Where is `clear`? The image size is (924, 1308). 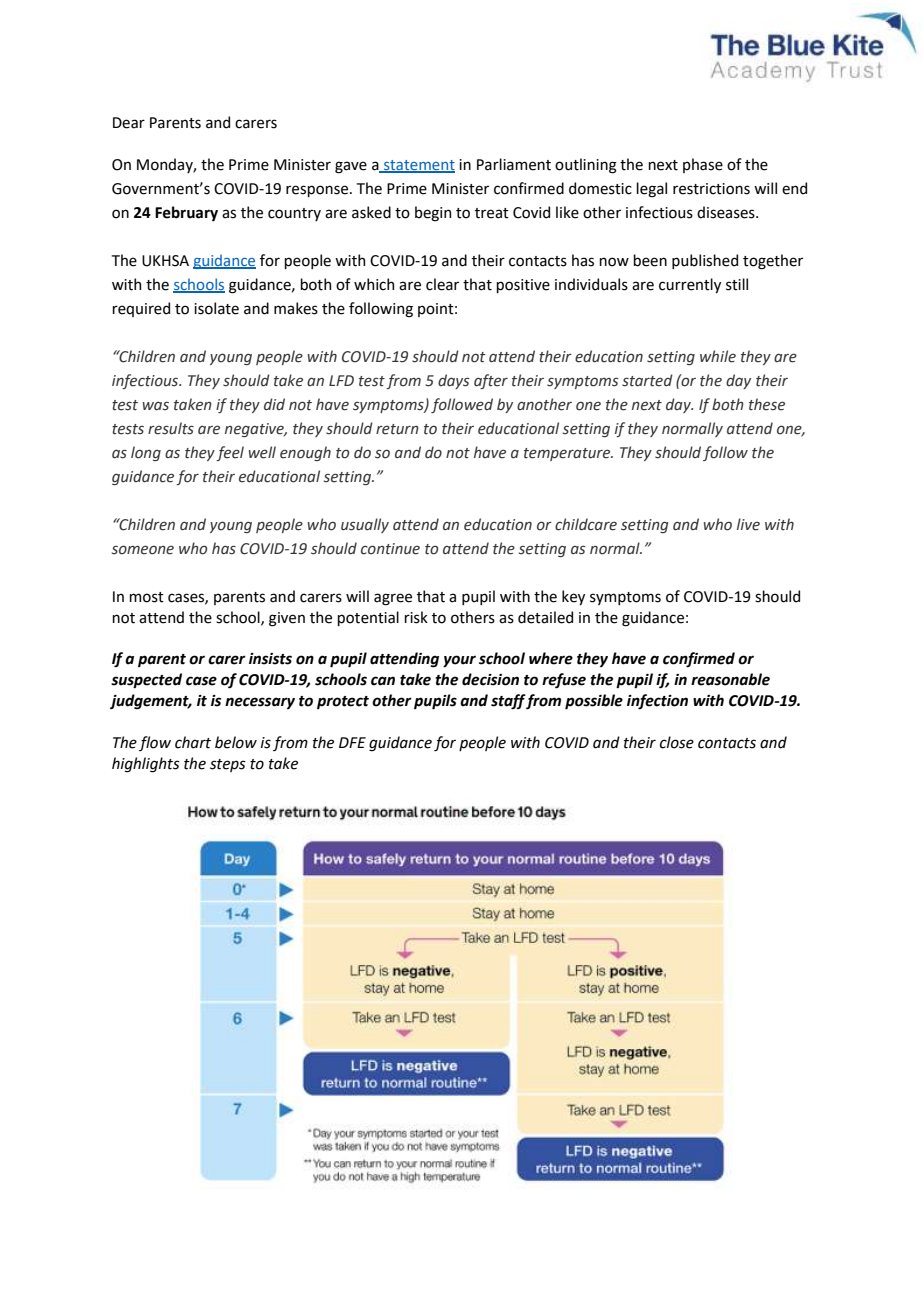
clear is located at coordinates (442, 284).
